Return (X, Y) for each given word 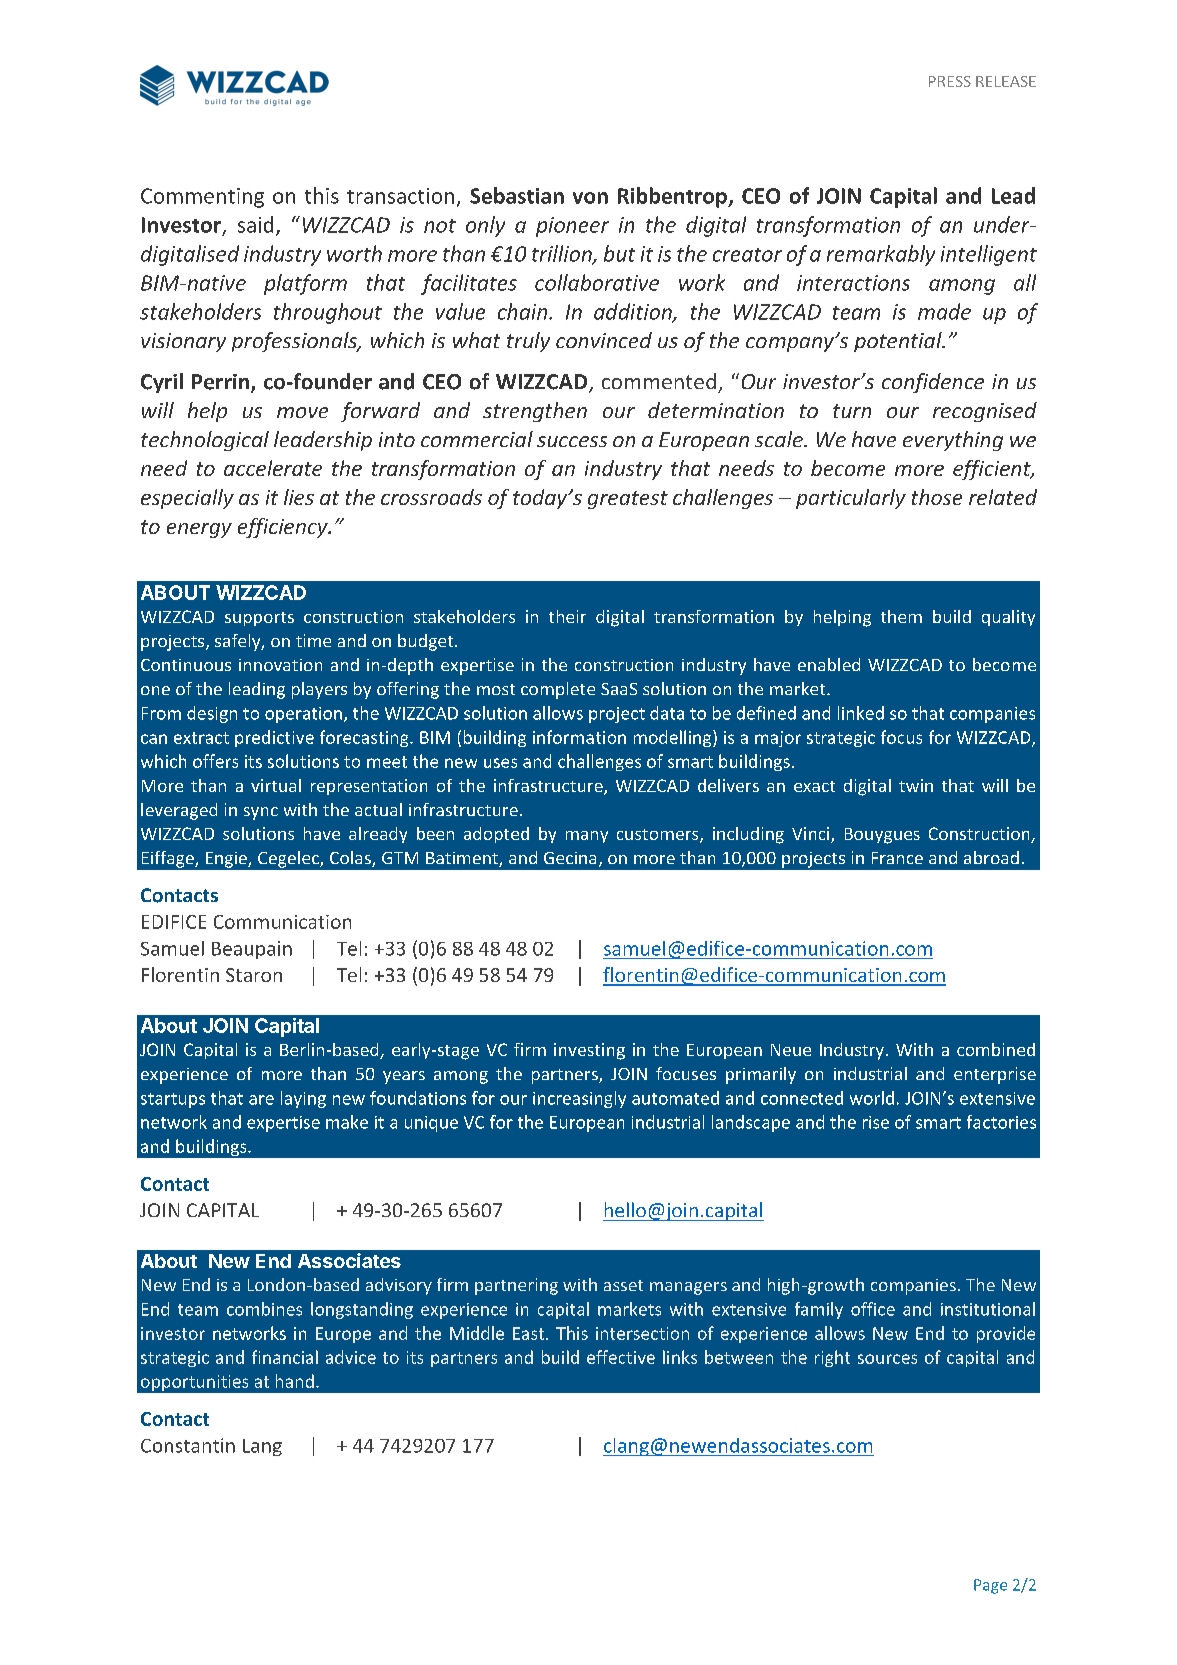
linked (861, 713)
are (261, 1100)
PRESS (950, 81)
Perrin (222, 383)
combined (996, 1049)
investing (589, 1051)
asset (623, 1285)
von (590, 198)
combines (264, 1309)
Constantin (188, 1445)
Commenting (202, 198)
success (572, 441)
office (873, 1309)
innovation (280, 665)
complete (558, 690)
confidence (933, 383)
